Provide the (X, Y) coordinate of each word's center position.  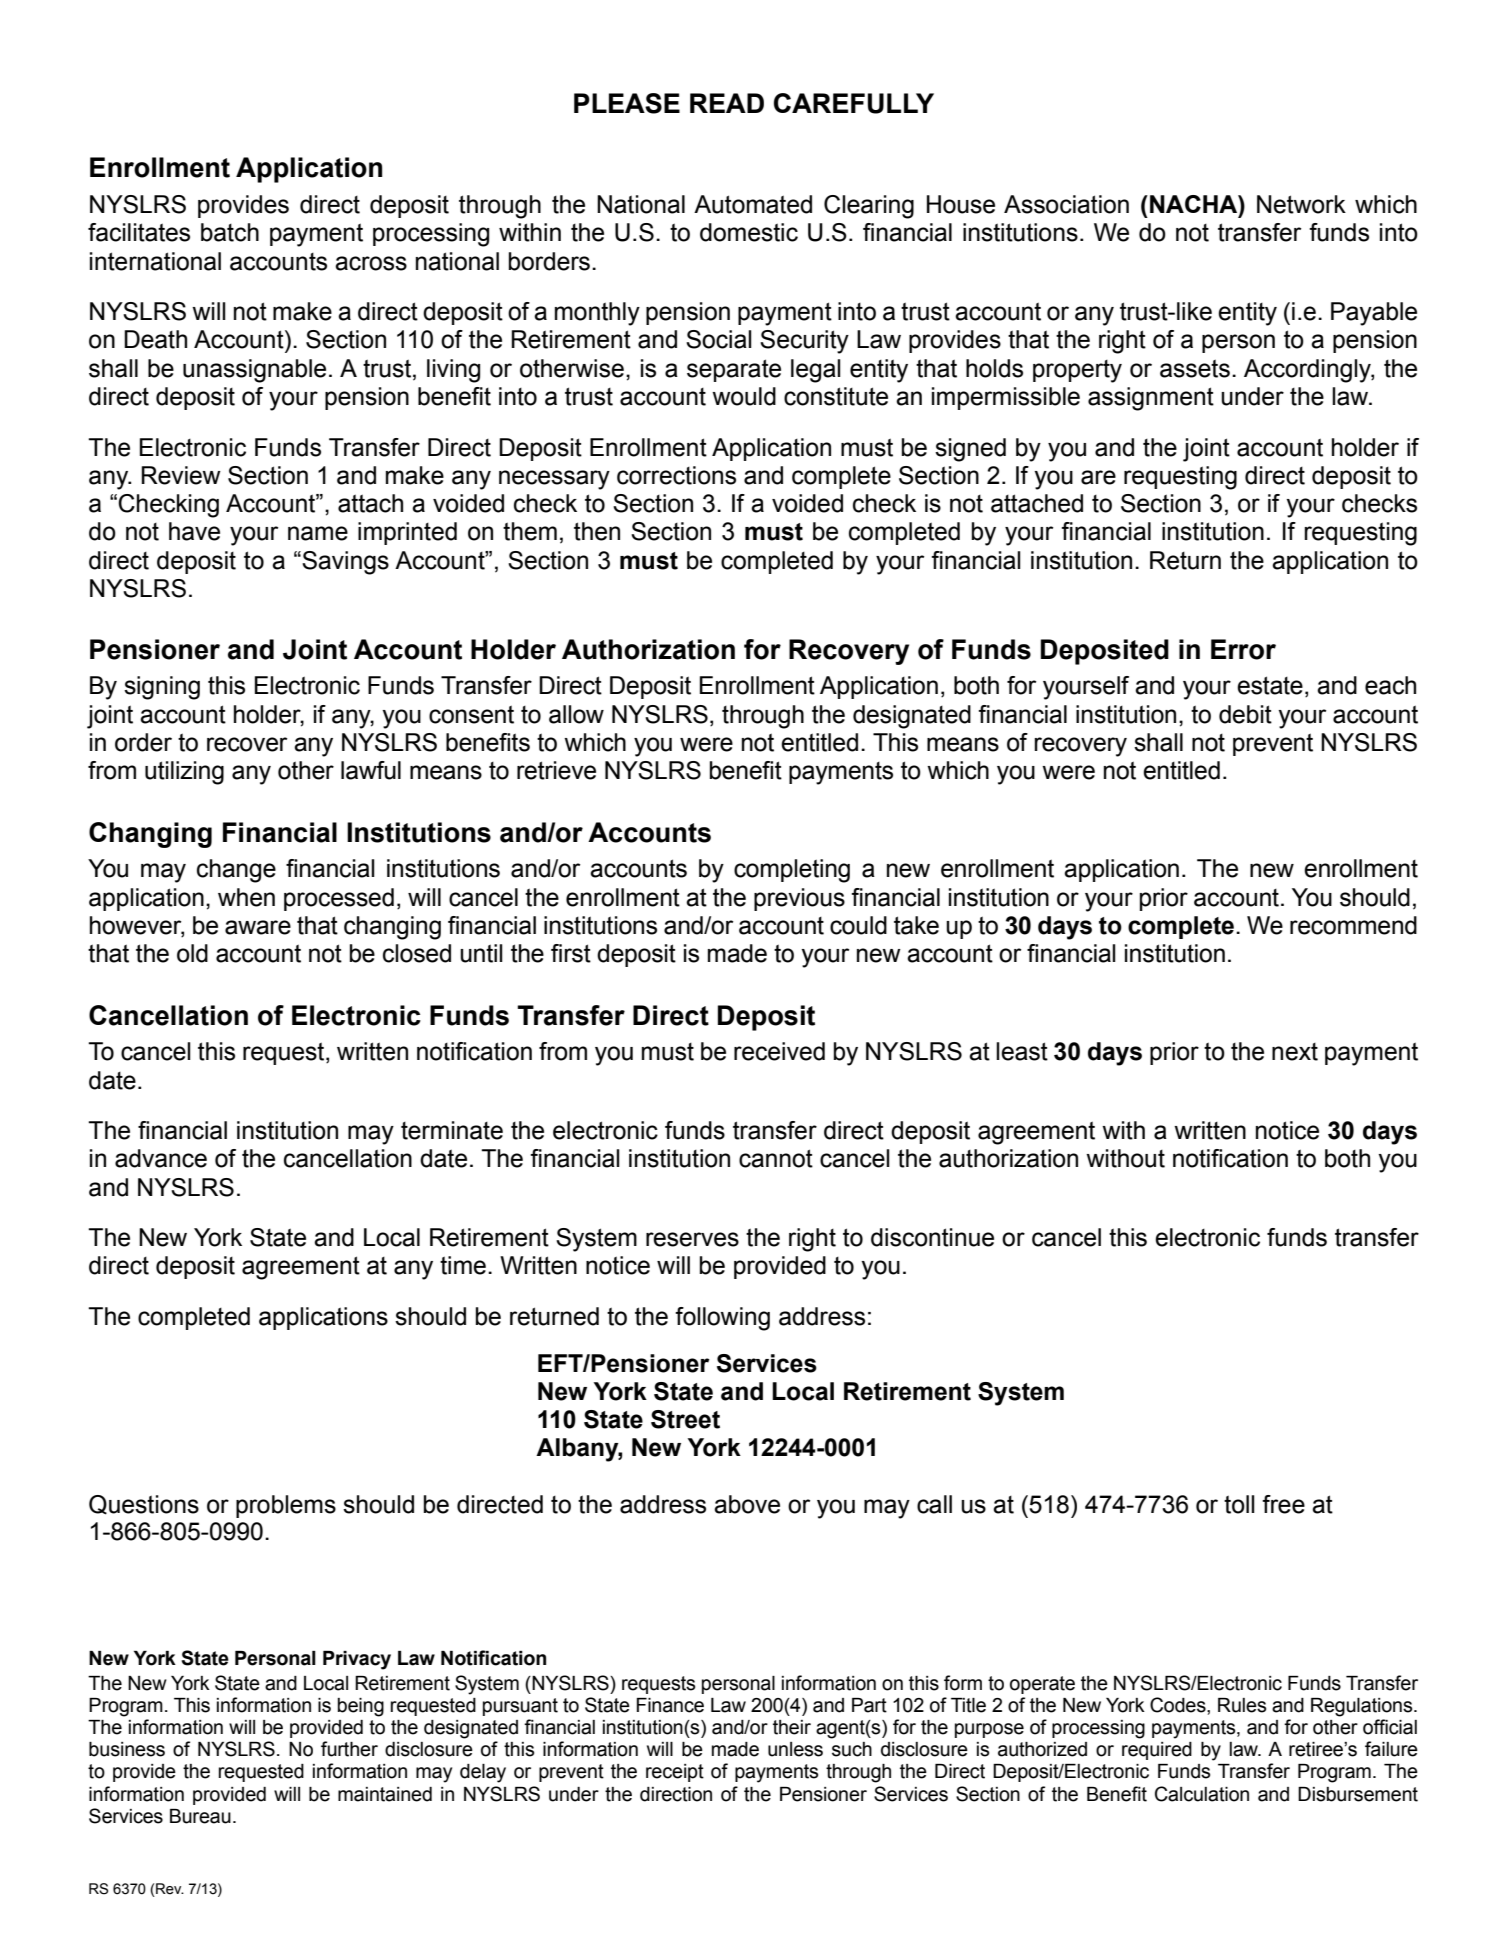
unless (795, 1749)
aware (258, 927)
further (349, 1749)
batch (230, 232)
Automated (753, 204)
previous (799, 899)
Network (1301, 204)
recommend (1353, 925)
